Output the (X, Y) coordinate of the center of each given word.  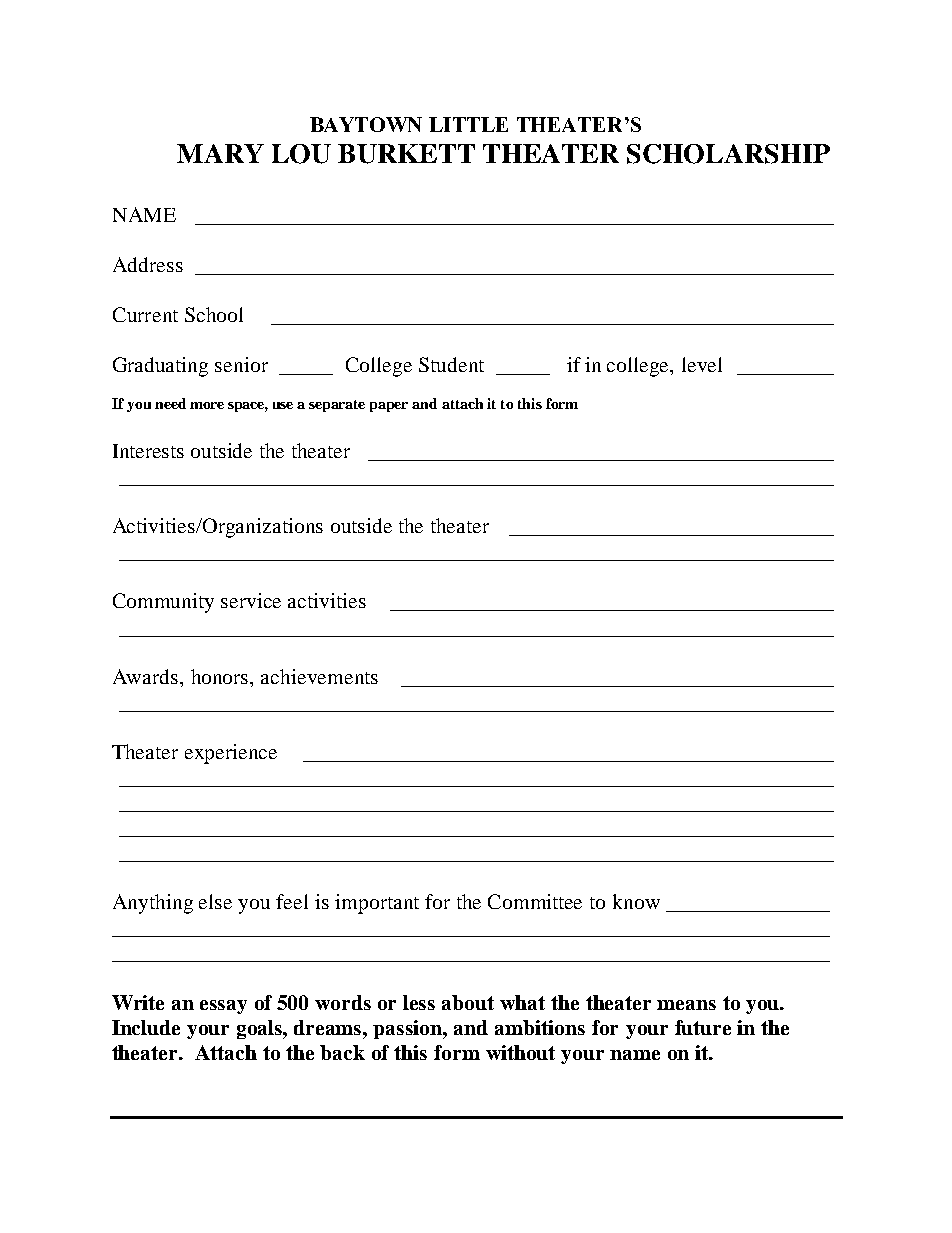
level (702, 364)
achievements (319, 676)
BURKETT (406, 154)
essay (223, 1007)
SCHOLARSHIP (728, 154)
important (377, 904)
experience (231, 754)
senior (241, 364)
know (636, 901)
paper (389, 407)
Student (451, 364)
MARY (220, 153)
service (251, 600)
